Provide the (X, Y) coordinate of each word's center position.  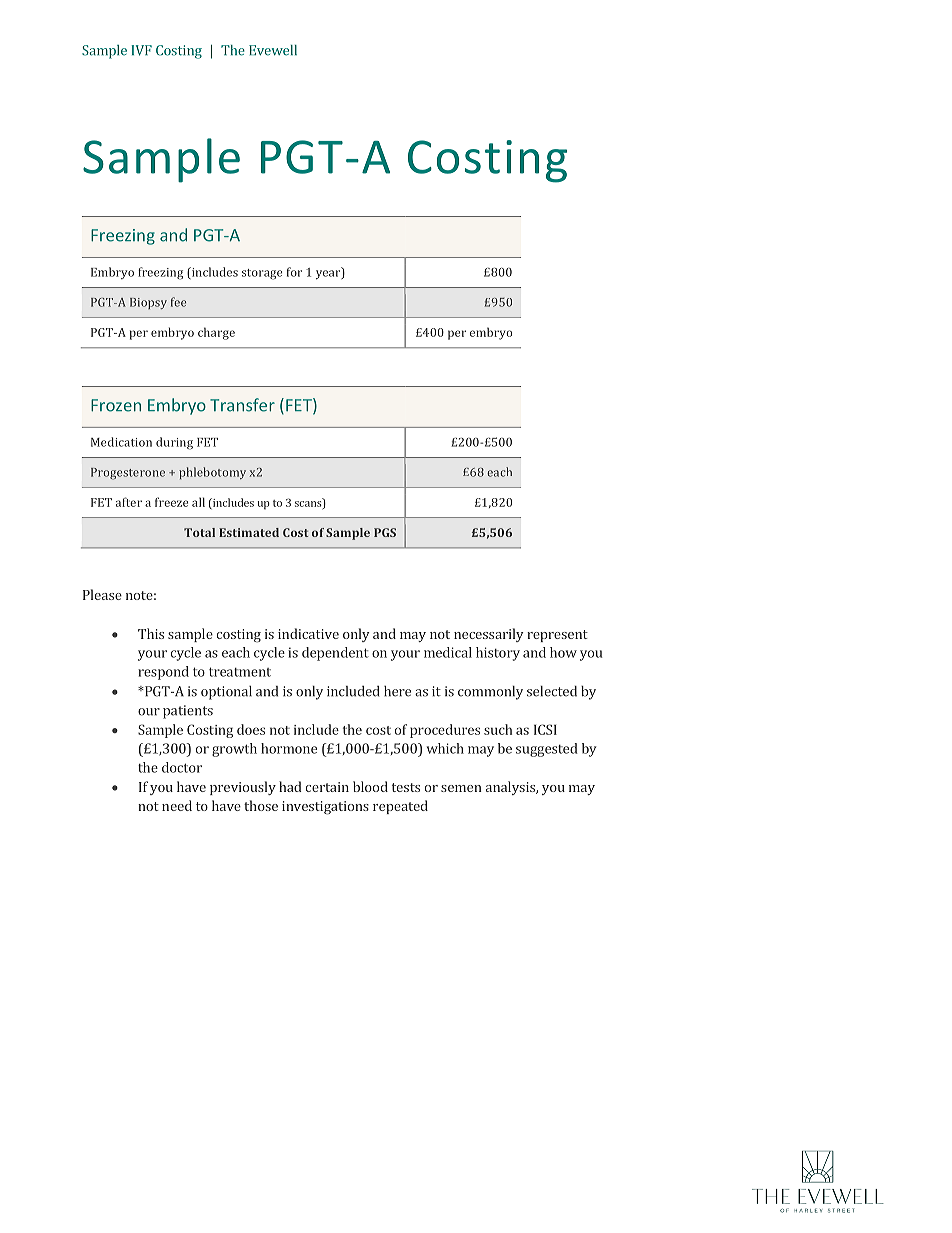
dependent (335, 654)
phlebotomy (212, 473)
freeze (171, 502)
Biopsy (148, 303)
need (177, 805)
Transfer (242, 405)
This (151, 633)
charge (216, 333)
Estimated (249, 532)
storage (262, 274)
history (498, 654)
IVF (141, 50)
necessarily (489, 635)
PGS (385, 532)
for (294, 272)
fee (178, 302)
